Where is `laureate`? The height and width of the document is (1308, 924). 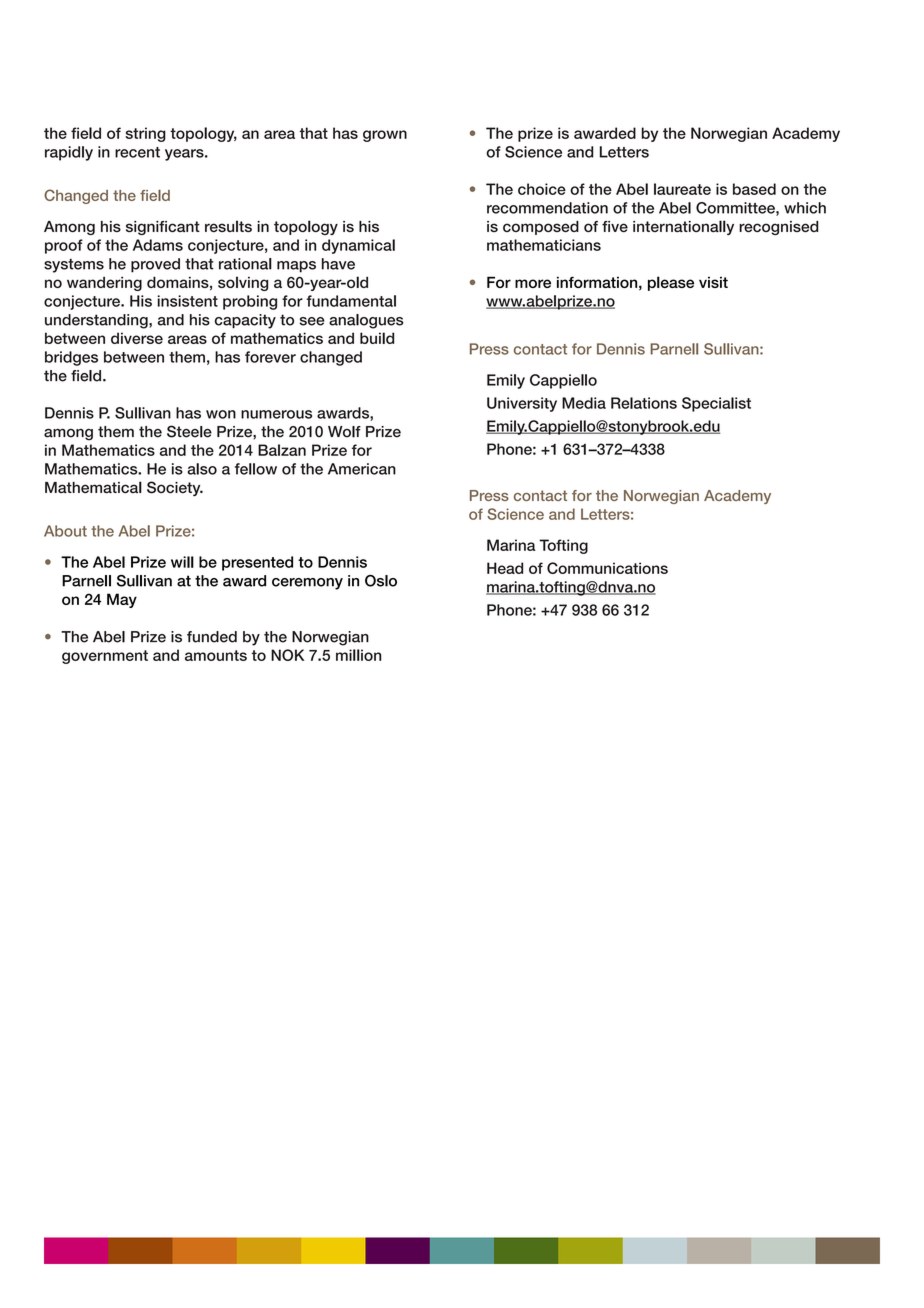
laureate is located at coordinates (682, 189).
